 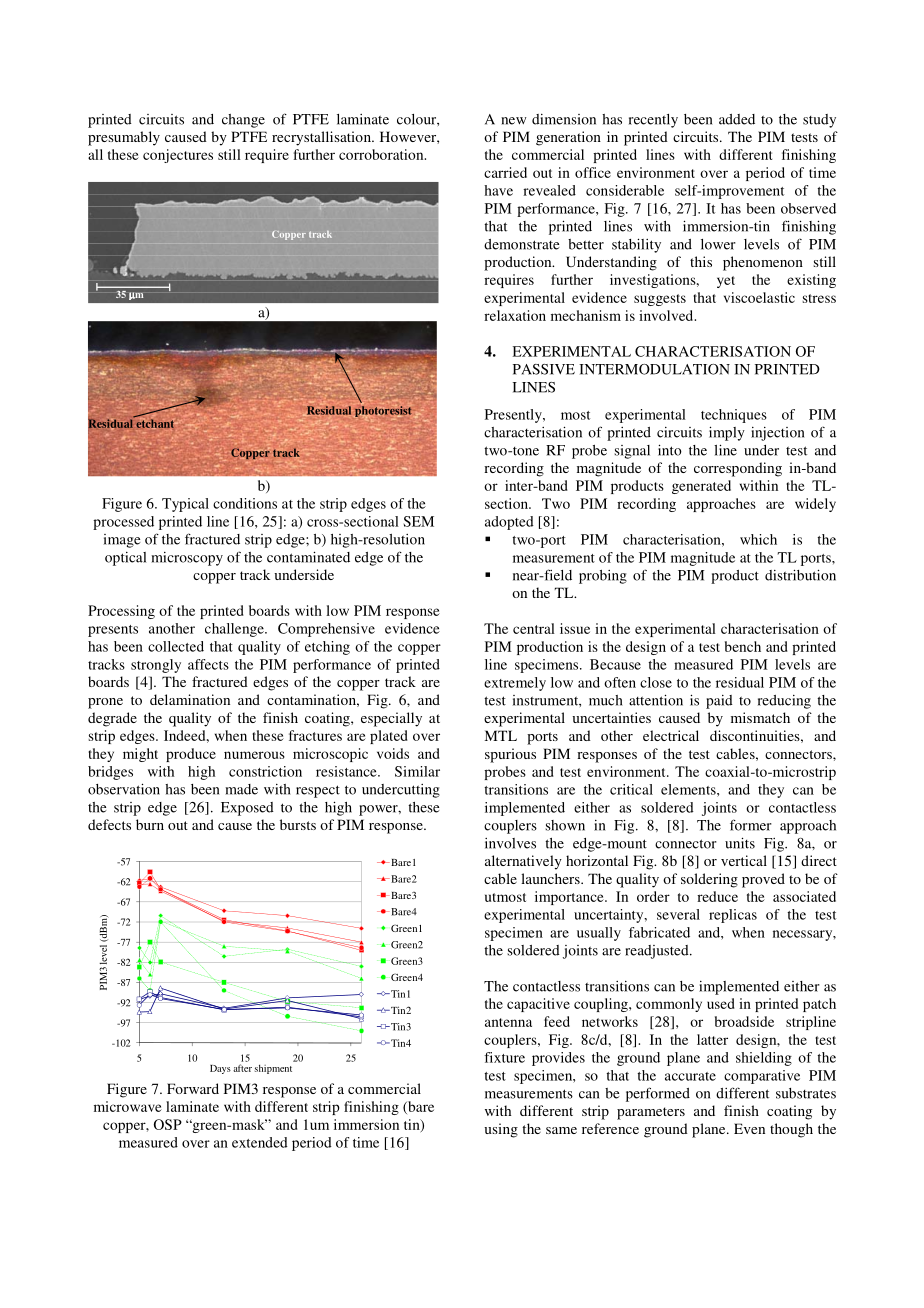 I want to click on made, so click(x=241, y=789).
